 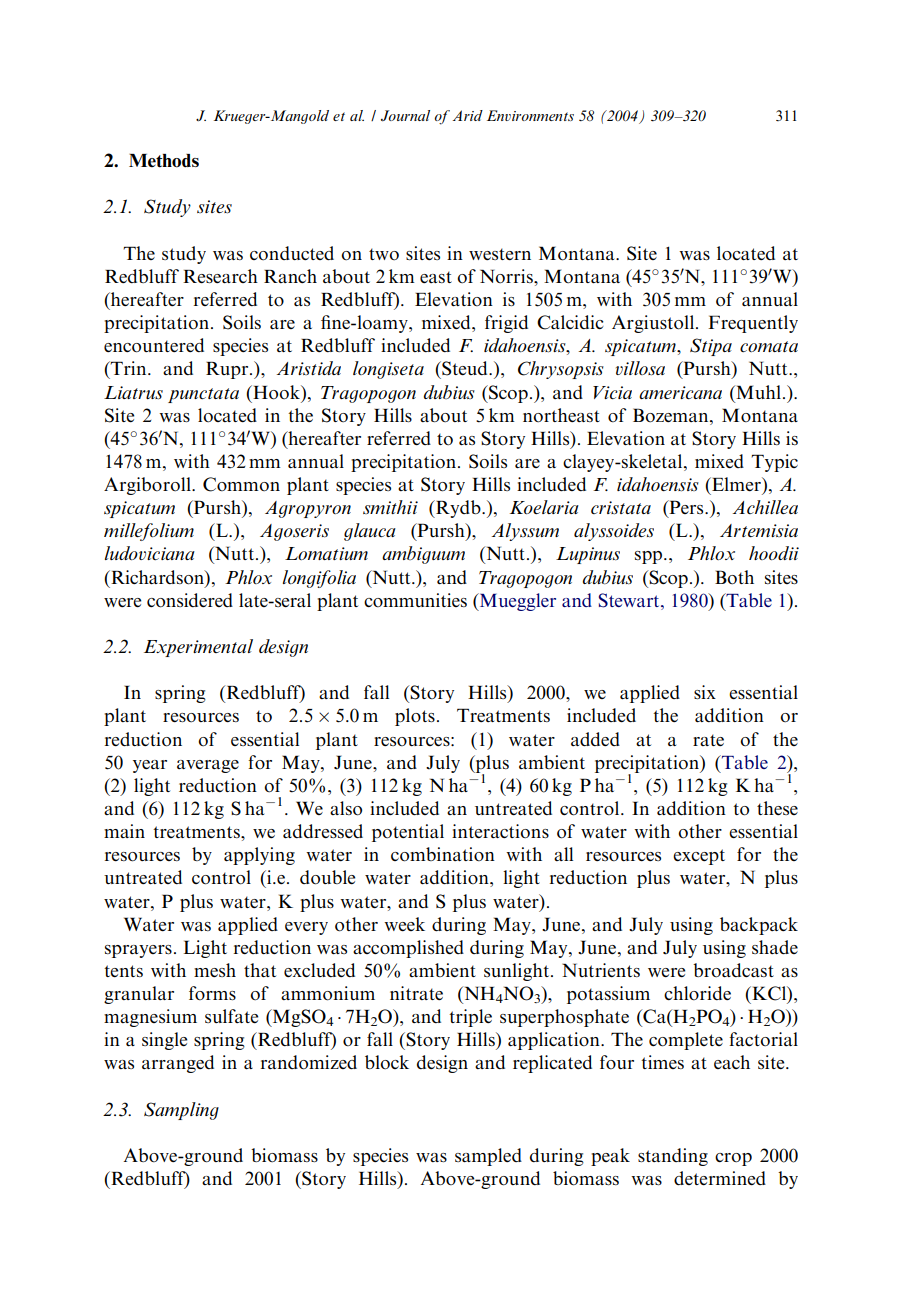 What do you see at coordinates (181, 1111) in the page?
I see `Sampling` at bounding box center [181, 1111].
